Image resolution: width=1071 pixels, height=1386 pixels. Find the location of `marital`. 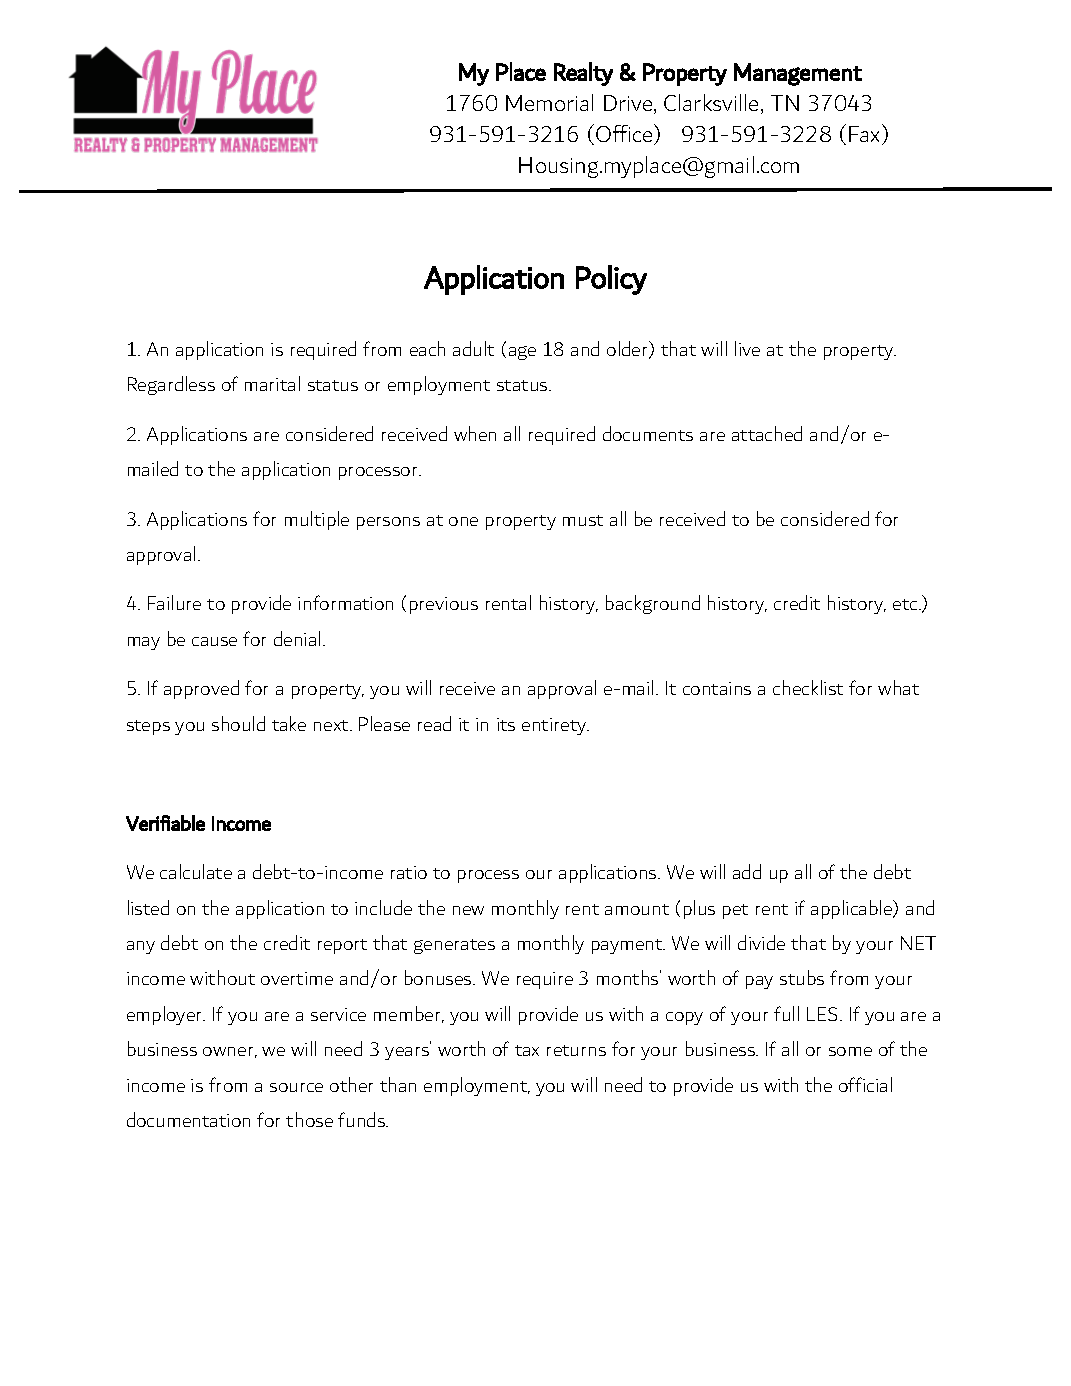

marital is located at coordinates (272, 383).
